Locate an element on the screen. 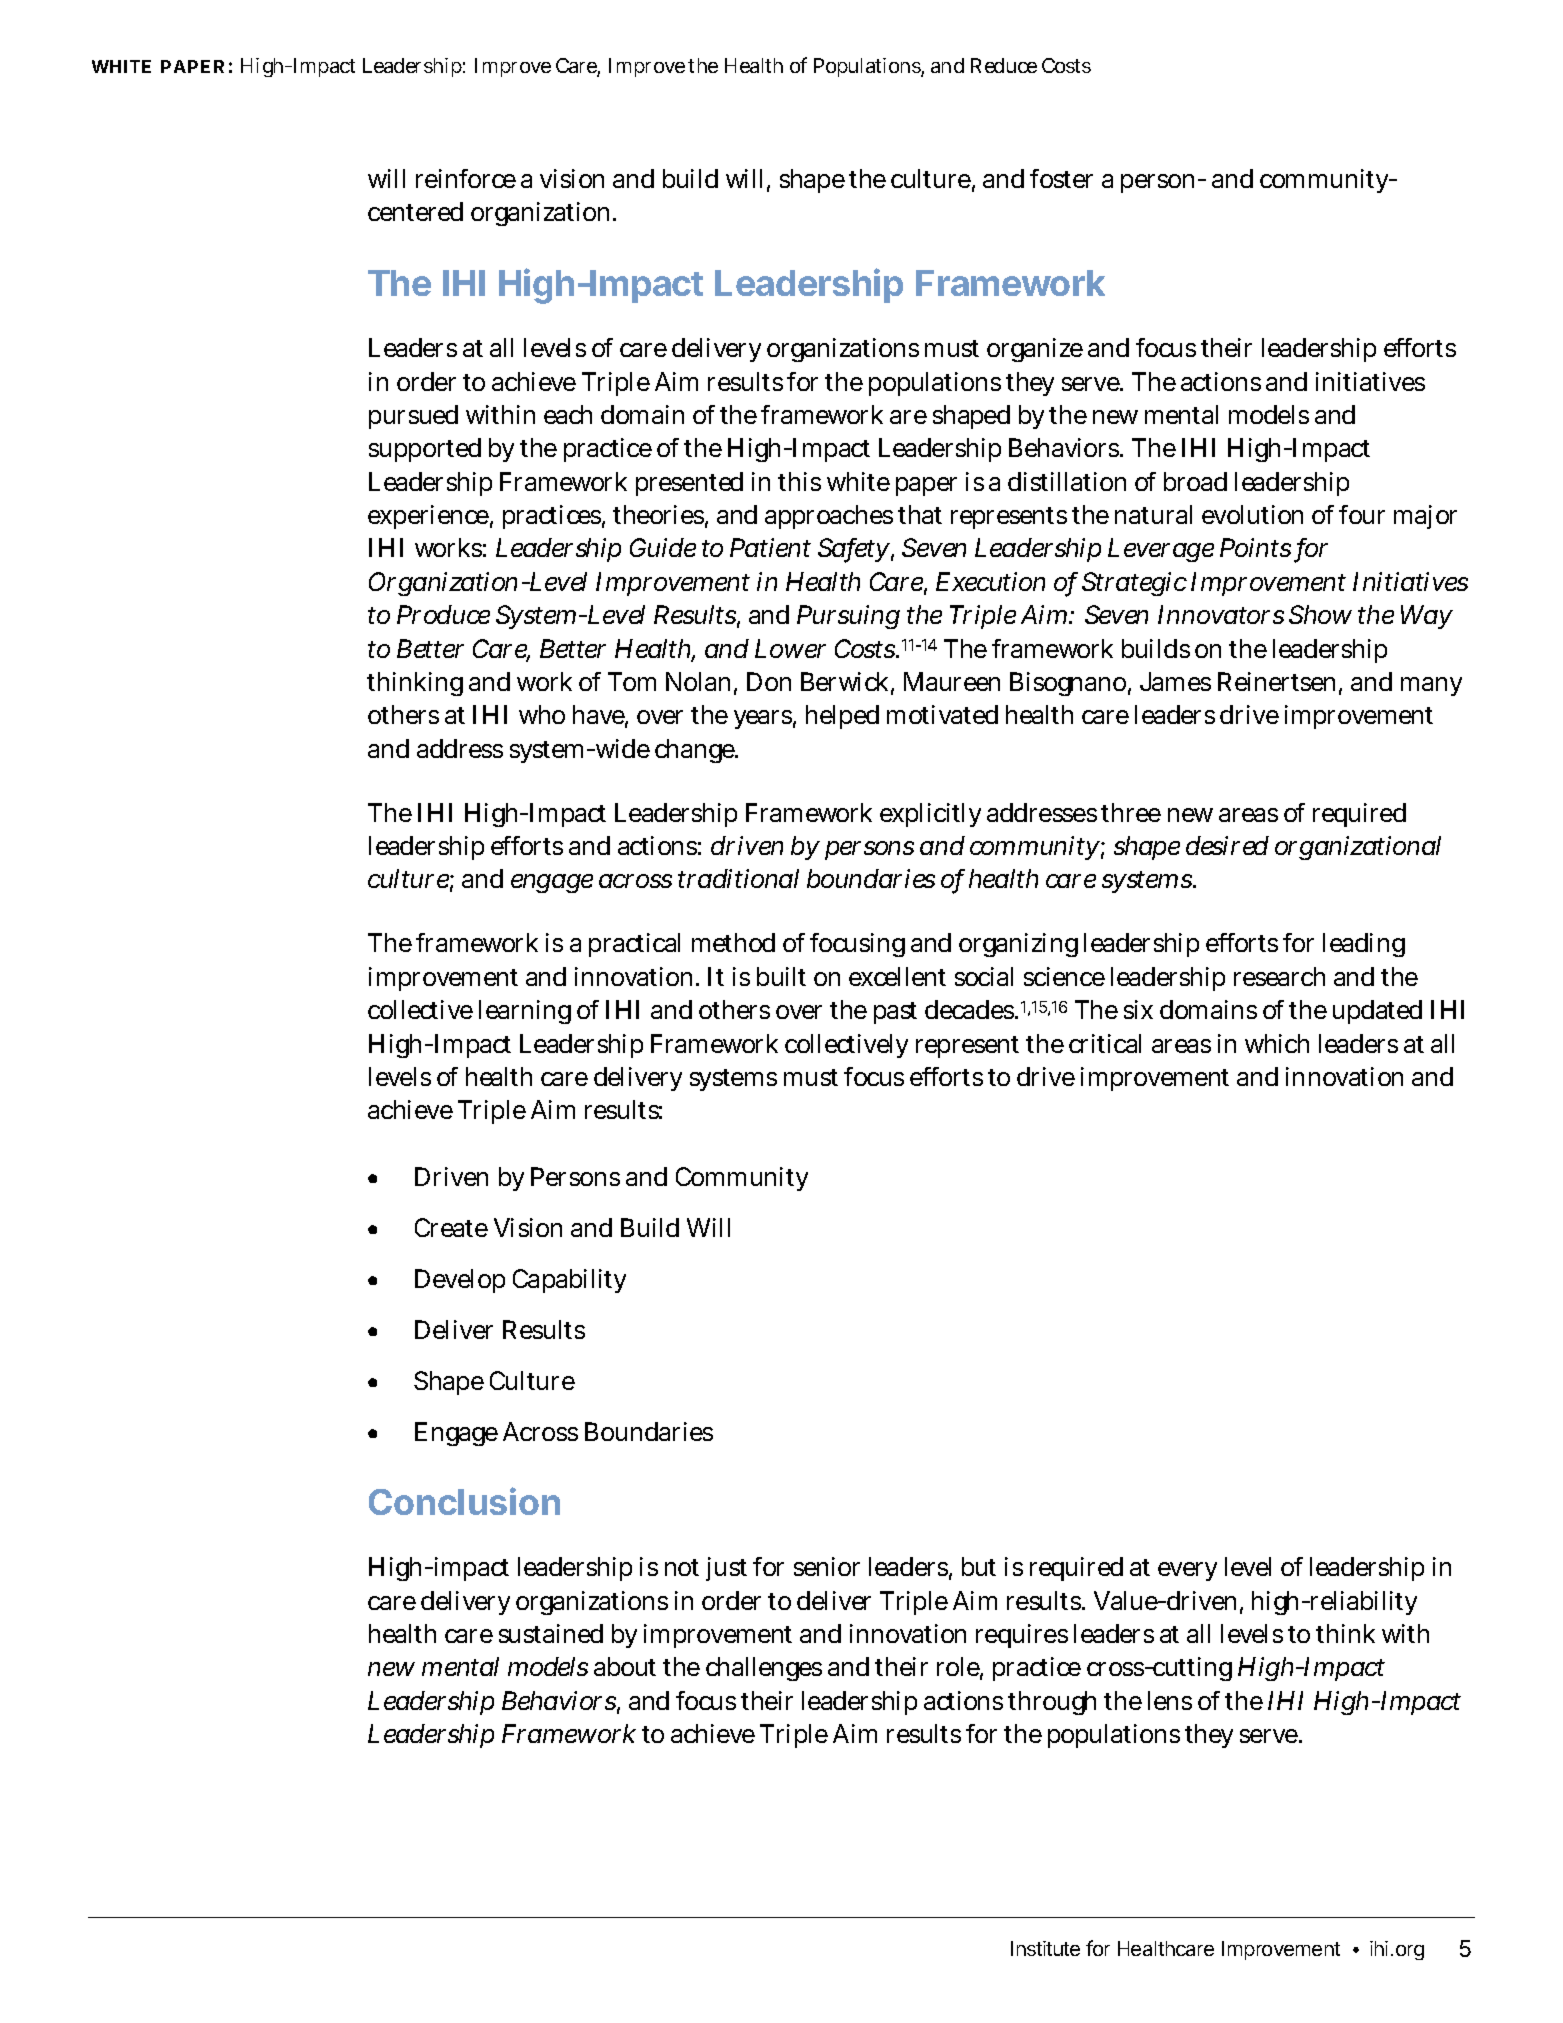 This screenshot has height=2023, width=1563. foster is located at coordinates (1061, 178).
